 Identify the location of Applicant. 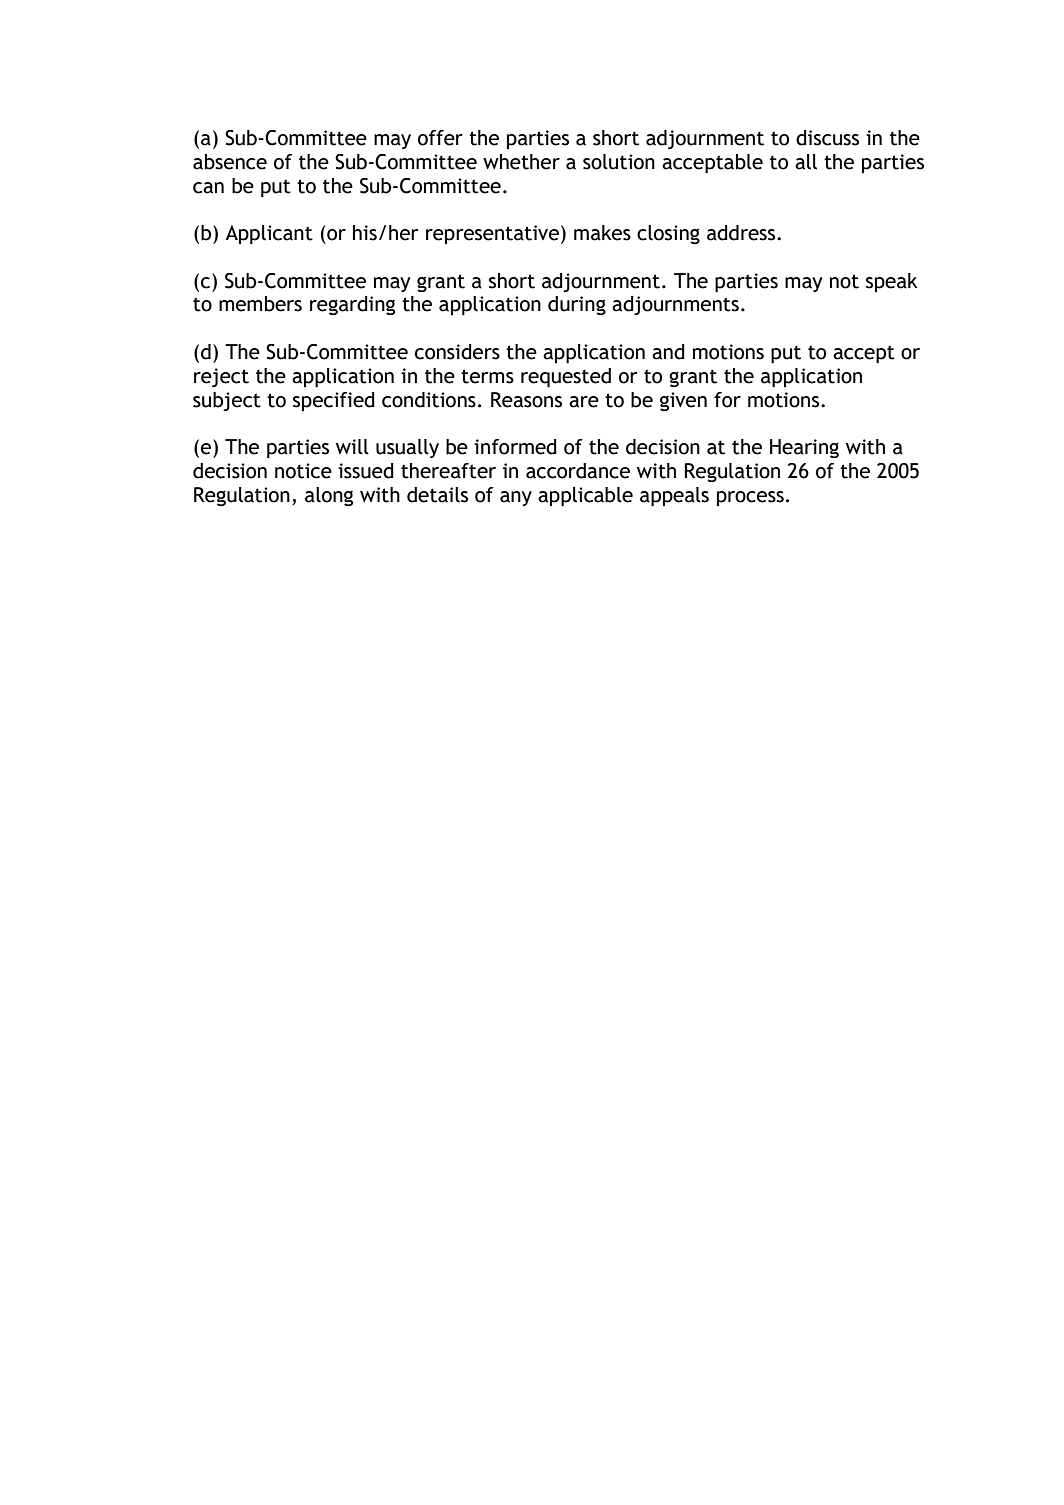
(269, 234).
